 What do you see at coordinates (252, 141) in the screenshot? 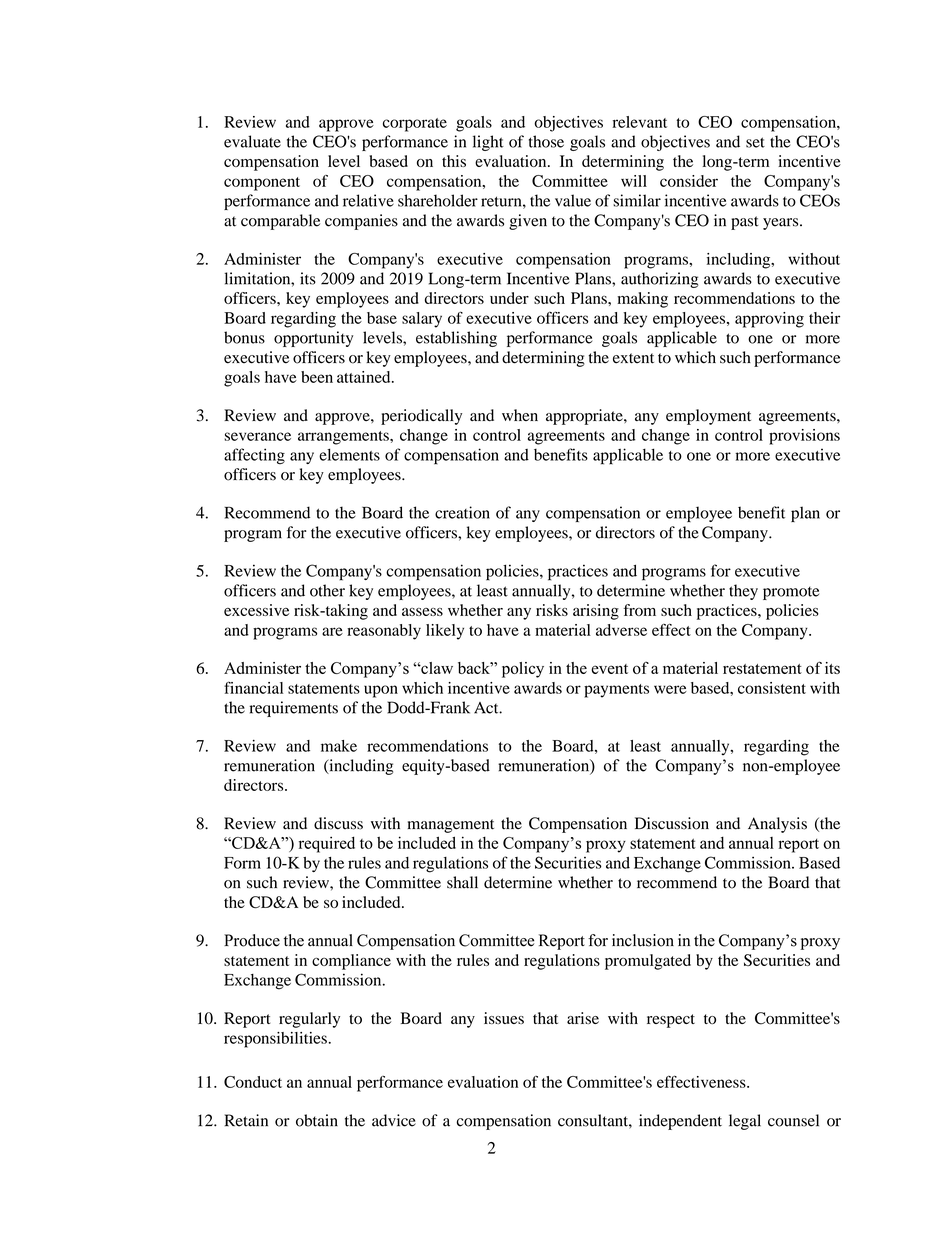
I see `evaluate` at bounding box center [252, 141].
